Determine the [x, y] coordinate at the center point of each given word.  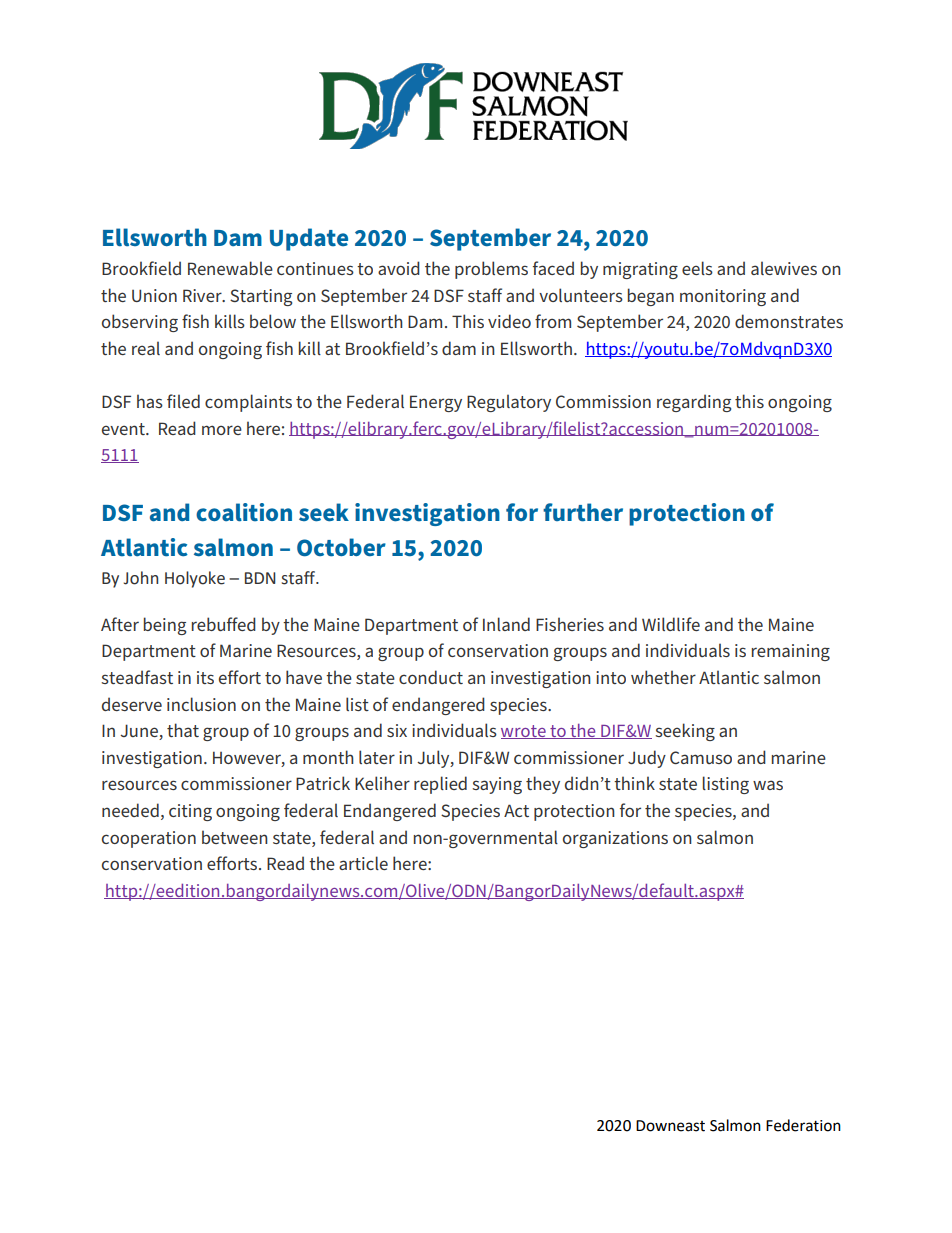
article [363, 863]
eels [697, 268]
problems [491, 270]
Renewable [230, 268]
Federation [803, 1125]
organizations [615, 839]
